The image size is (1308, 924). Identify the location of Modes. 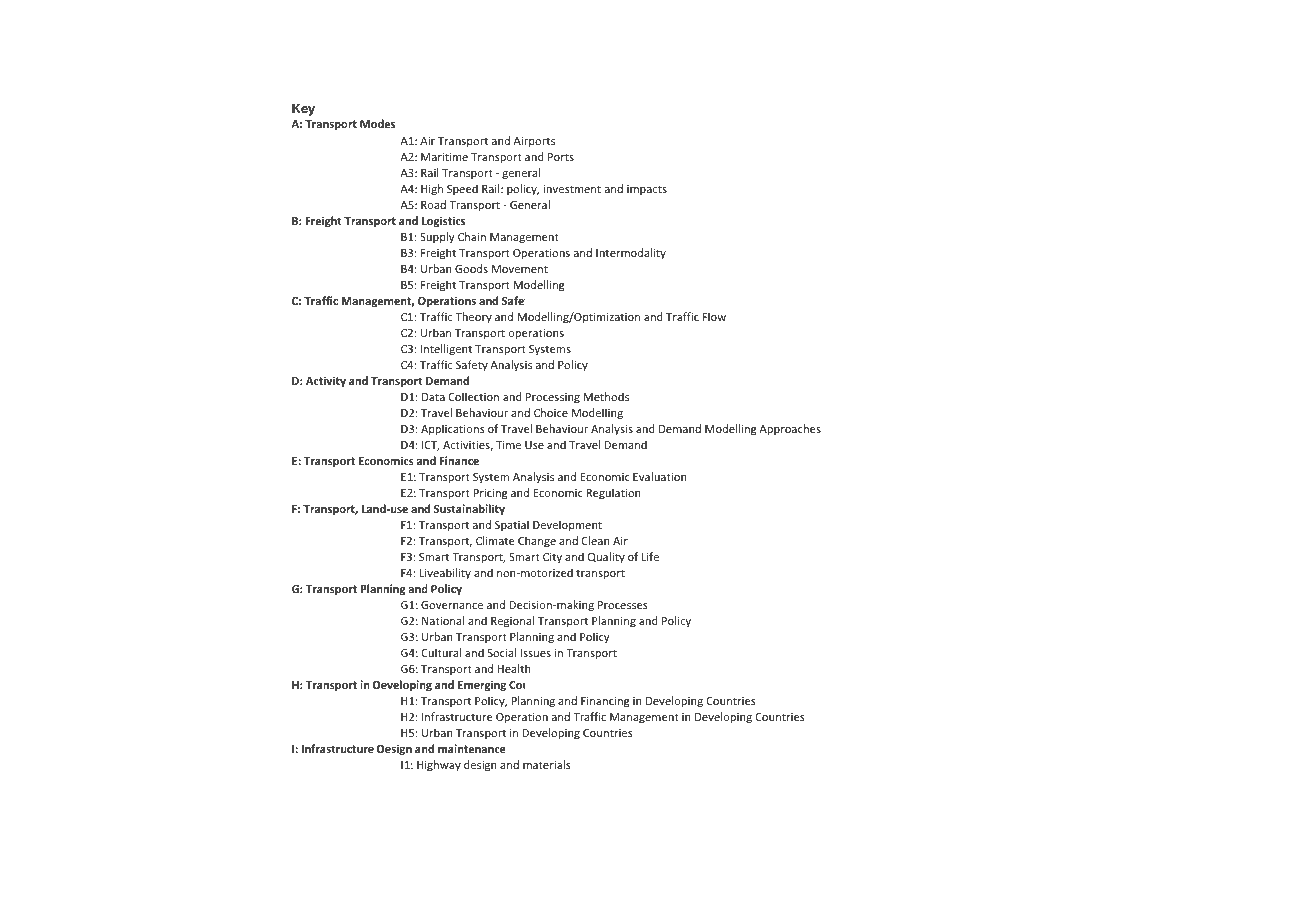
(377, 123).
